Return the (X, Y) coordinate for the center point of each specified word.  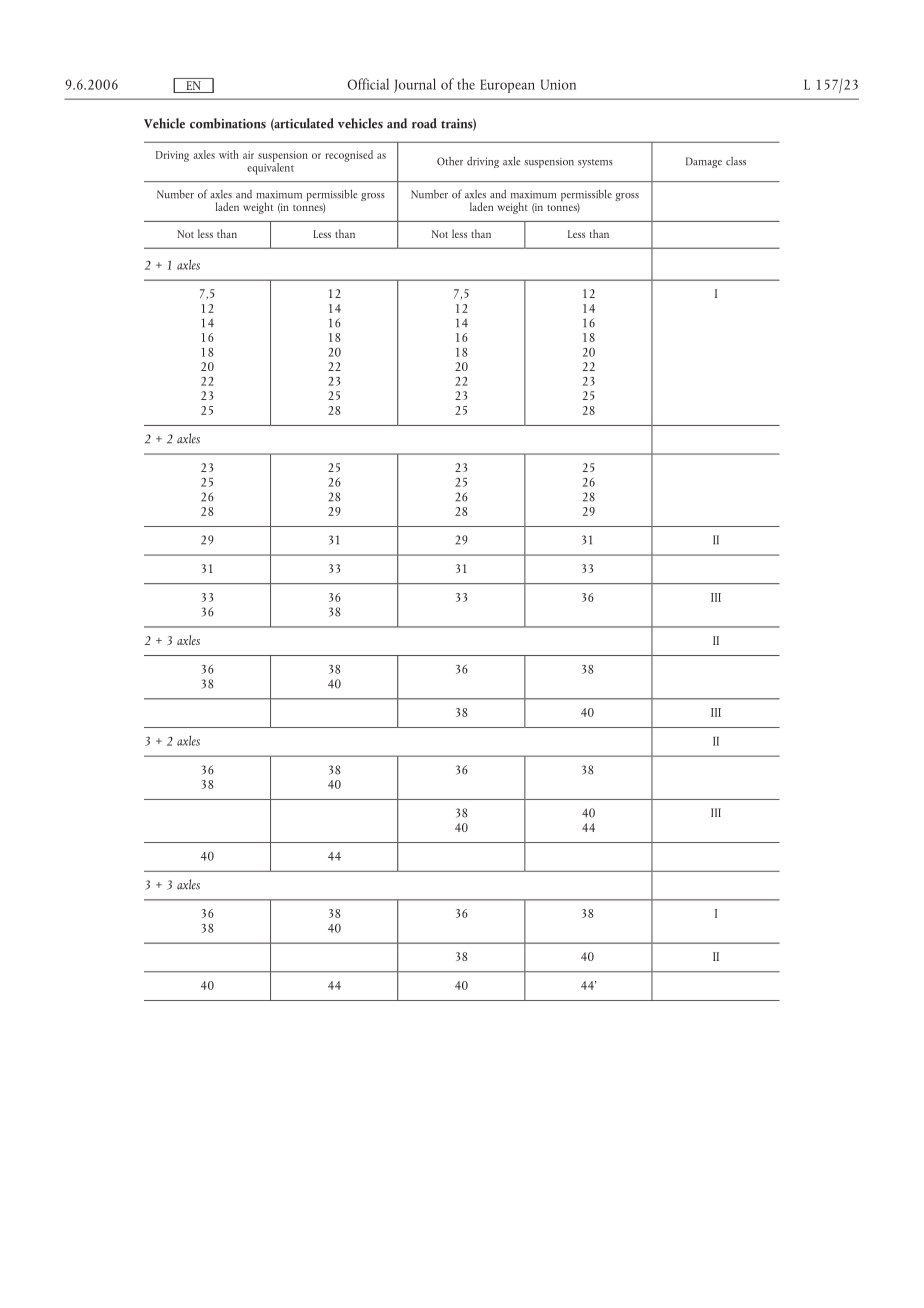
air (248, 155)
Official (368, 84)
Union (558, 84)
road (424, 123)
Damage (704, 162)
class (736, 161)
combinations (228, 123)
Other (450, 161)
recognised (349, 156)
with (229, 154)
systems (595, 163)
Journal (415, 85)
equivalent (270, 167)
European (507, 86)
